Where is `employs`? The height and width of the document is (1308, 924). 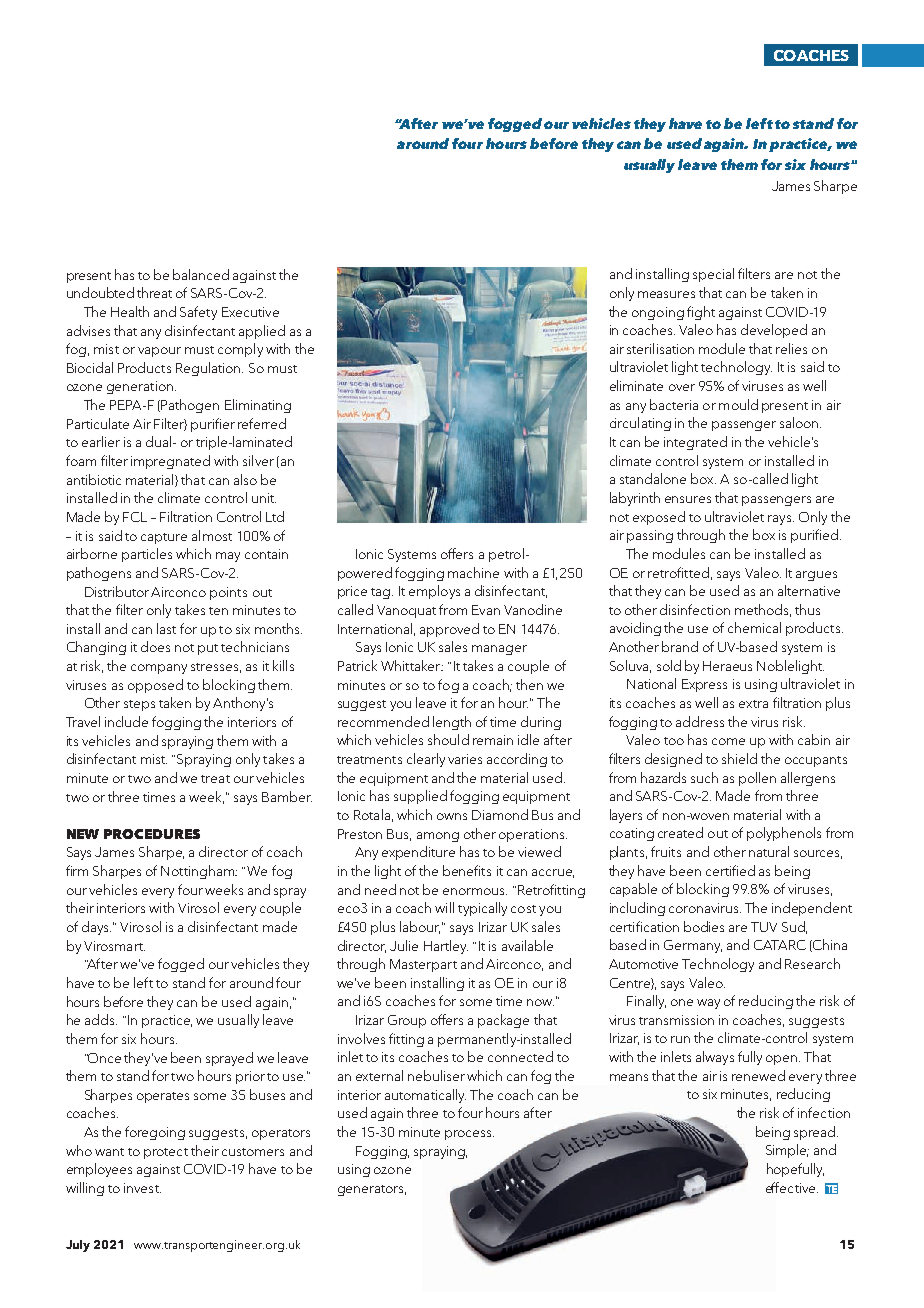 employs is located at coordinates (434, 592).
